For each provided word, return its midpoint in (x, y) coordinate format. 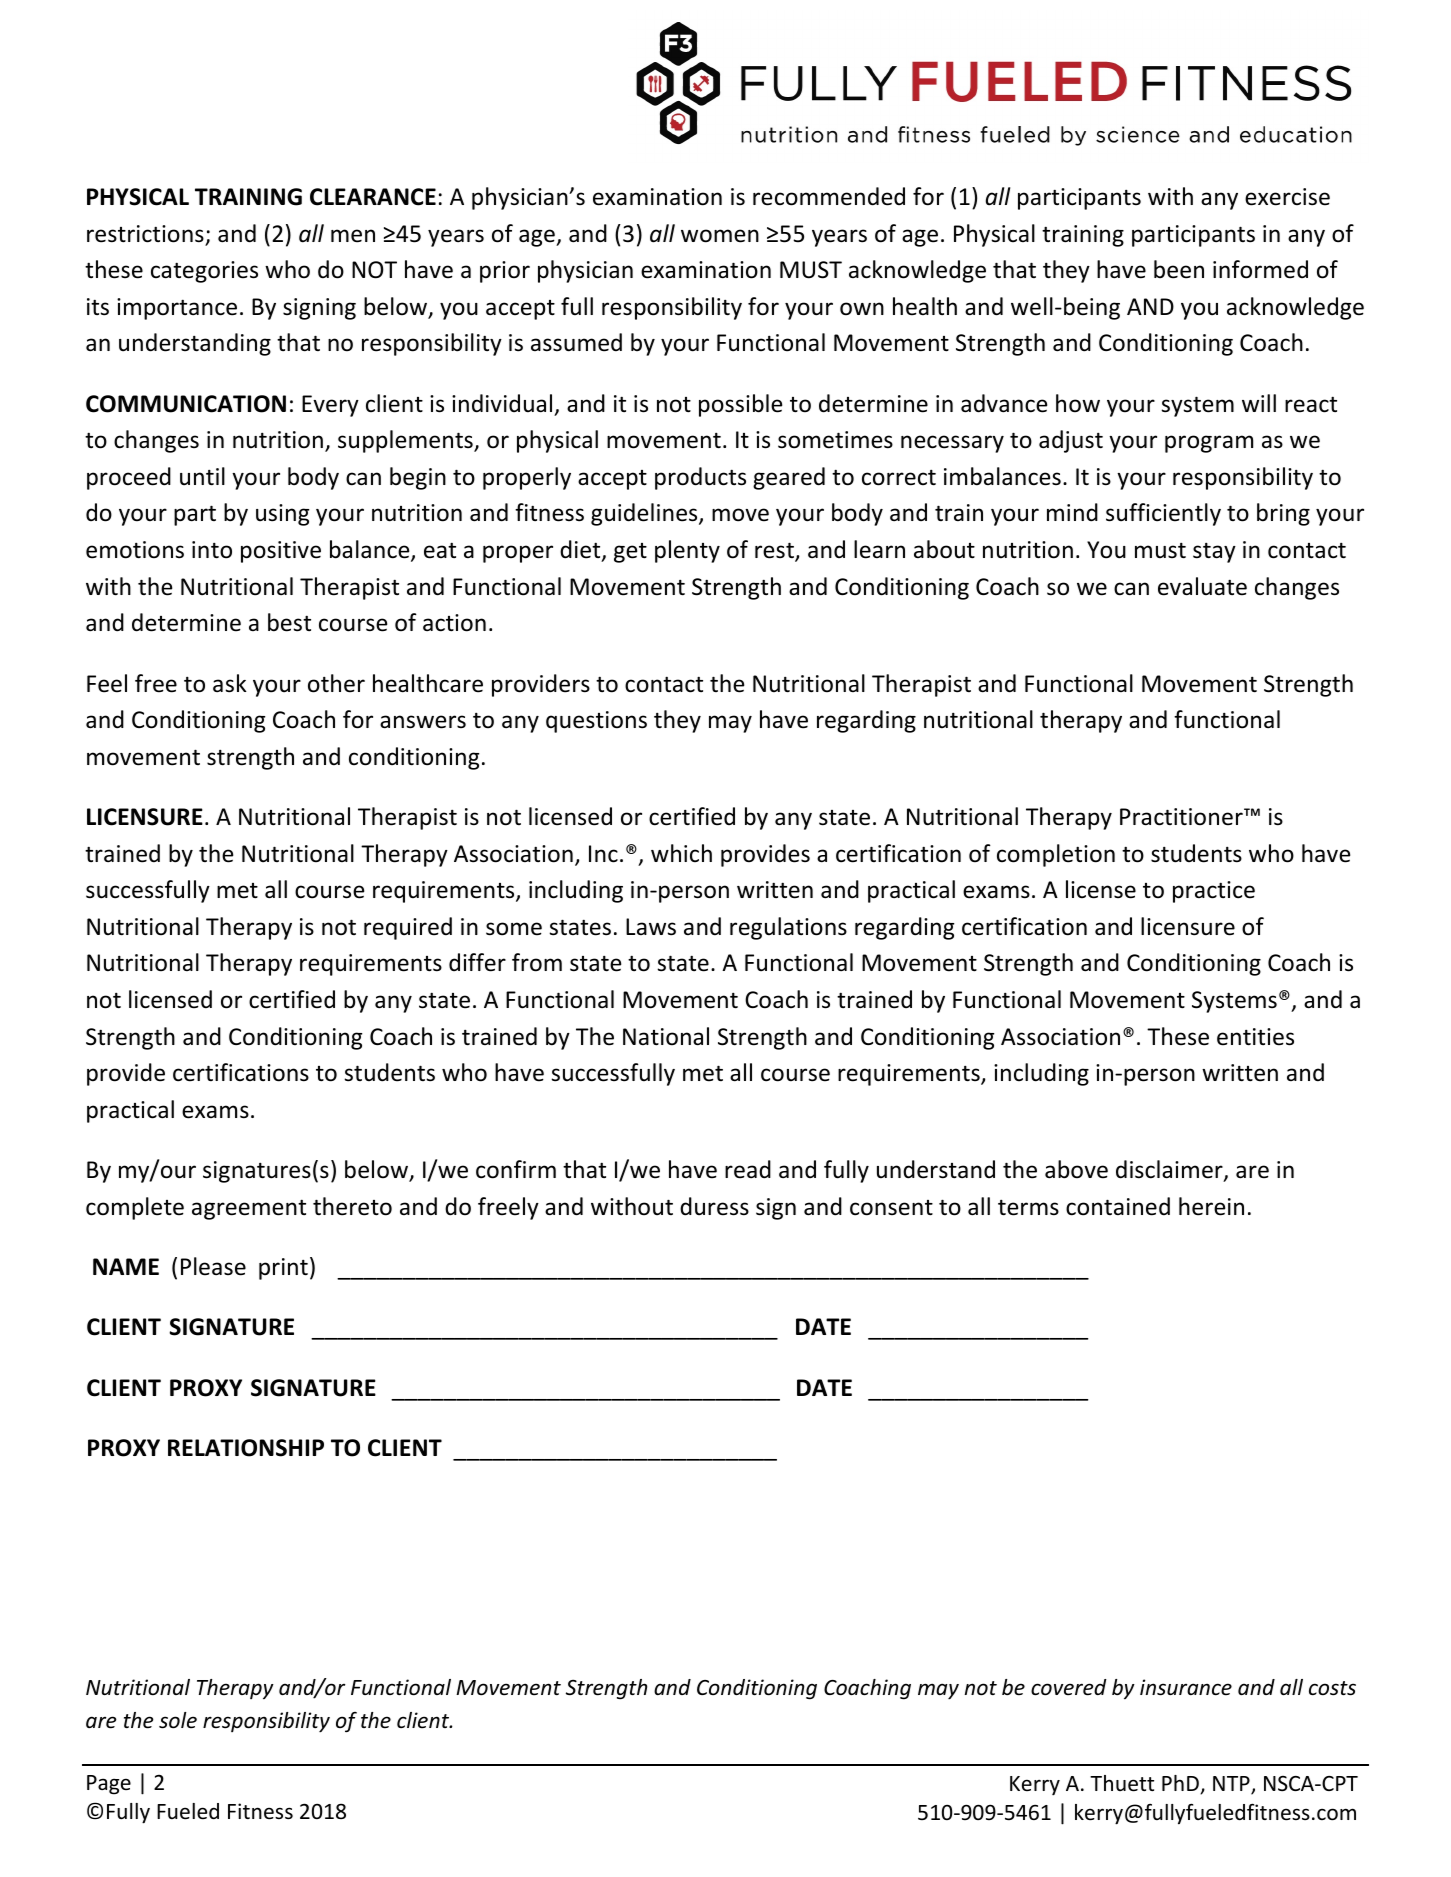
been (1179, 269)
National (666, 1036)
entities (1255, 1037)
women (720, 236)
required (408, 928)
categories (204, 272)
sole (178, 1720)
